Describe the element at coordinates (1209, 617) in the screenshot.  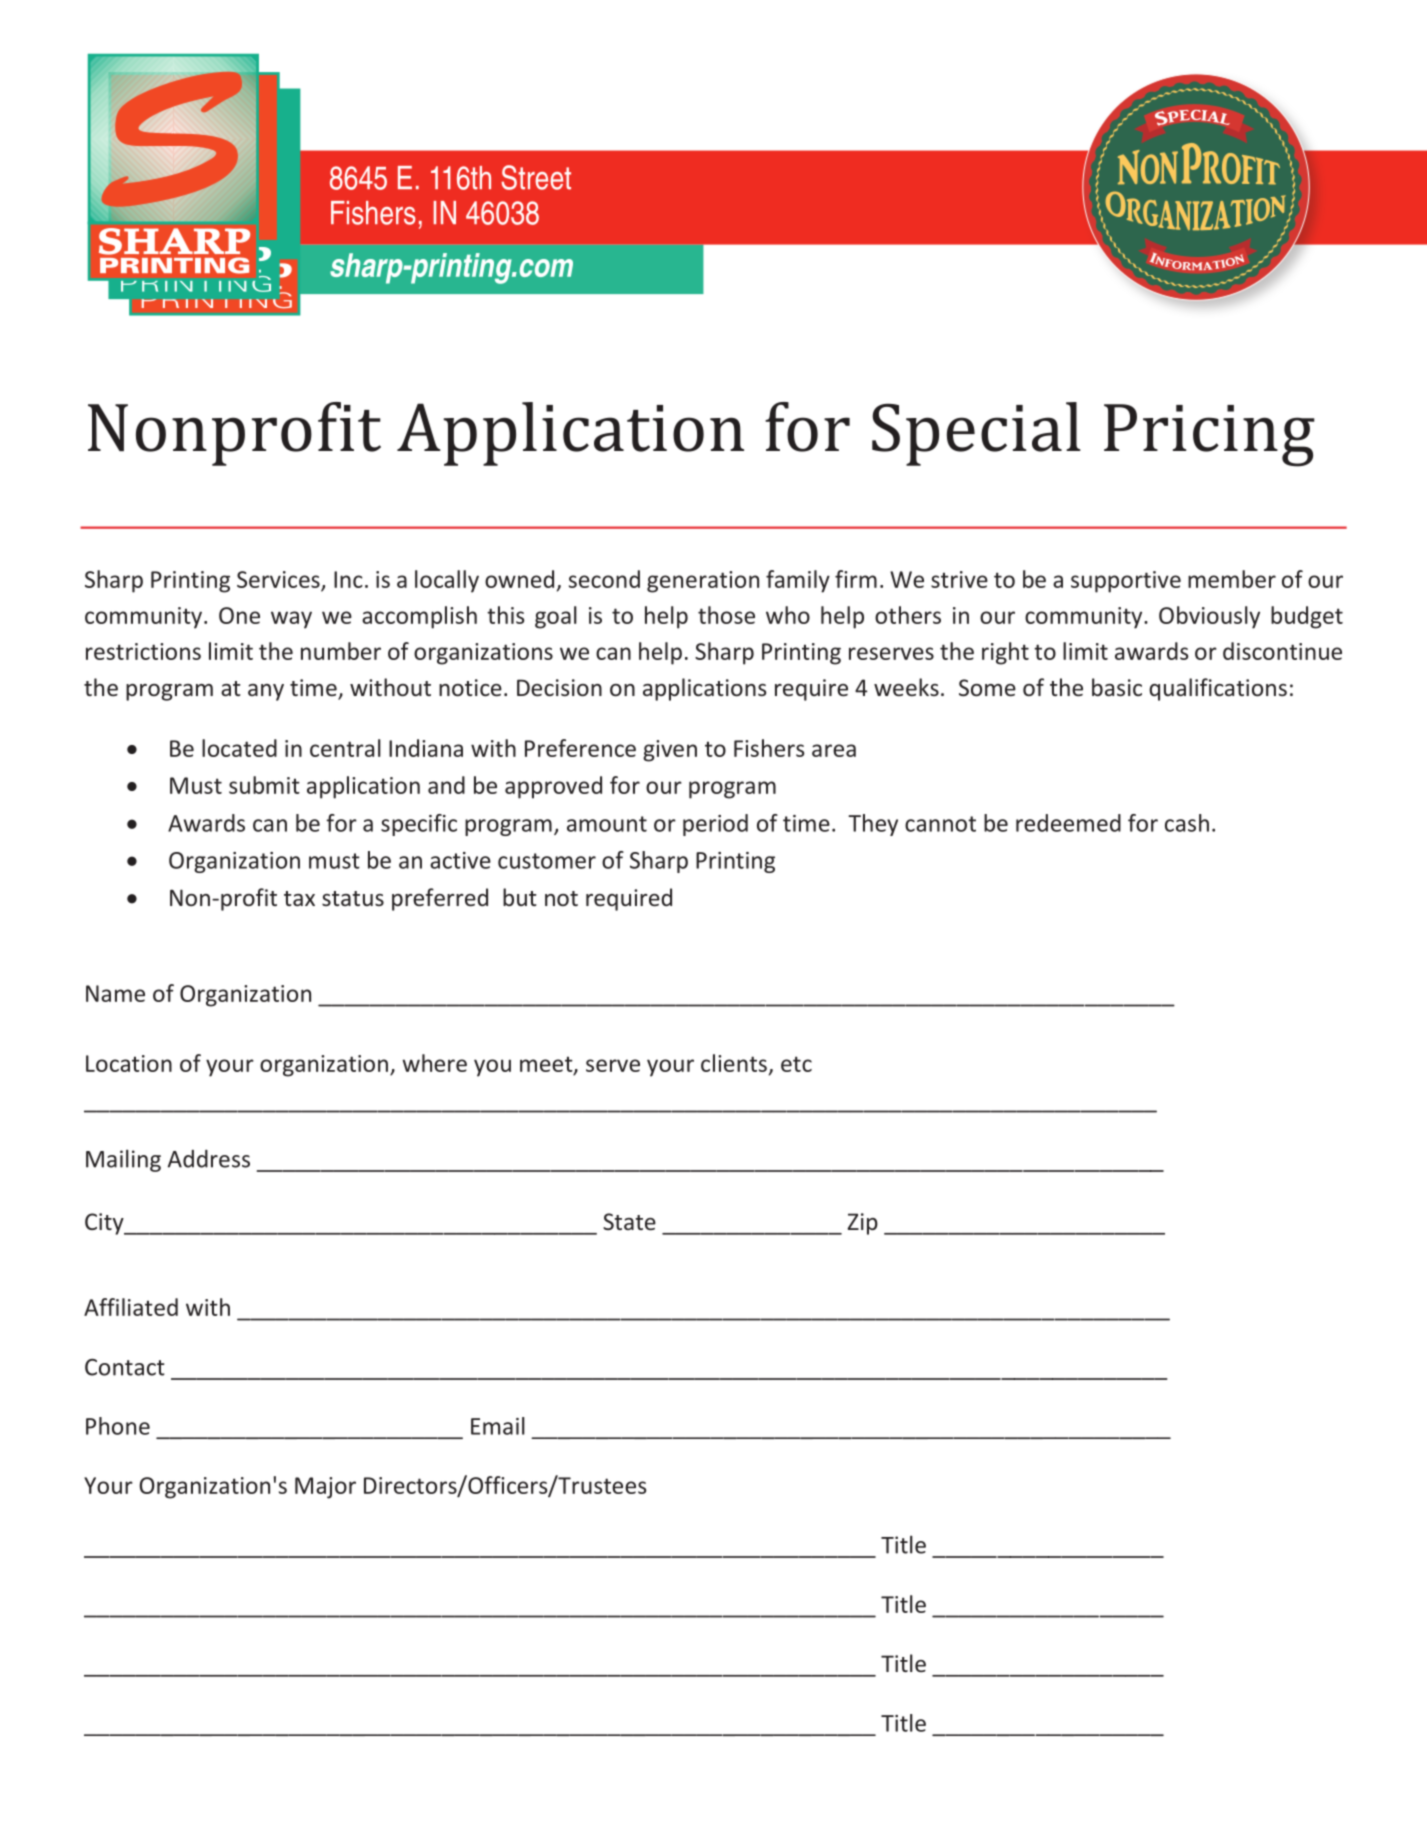
I see `Obviously` at that location.
